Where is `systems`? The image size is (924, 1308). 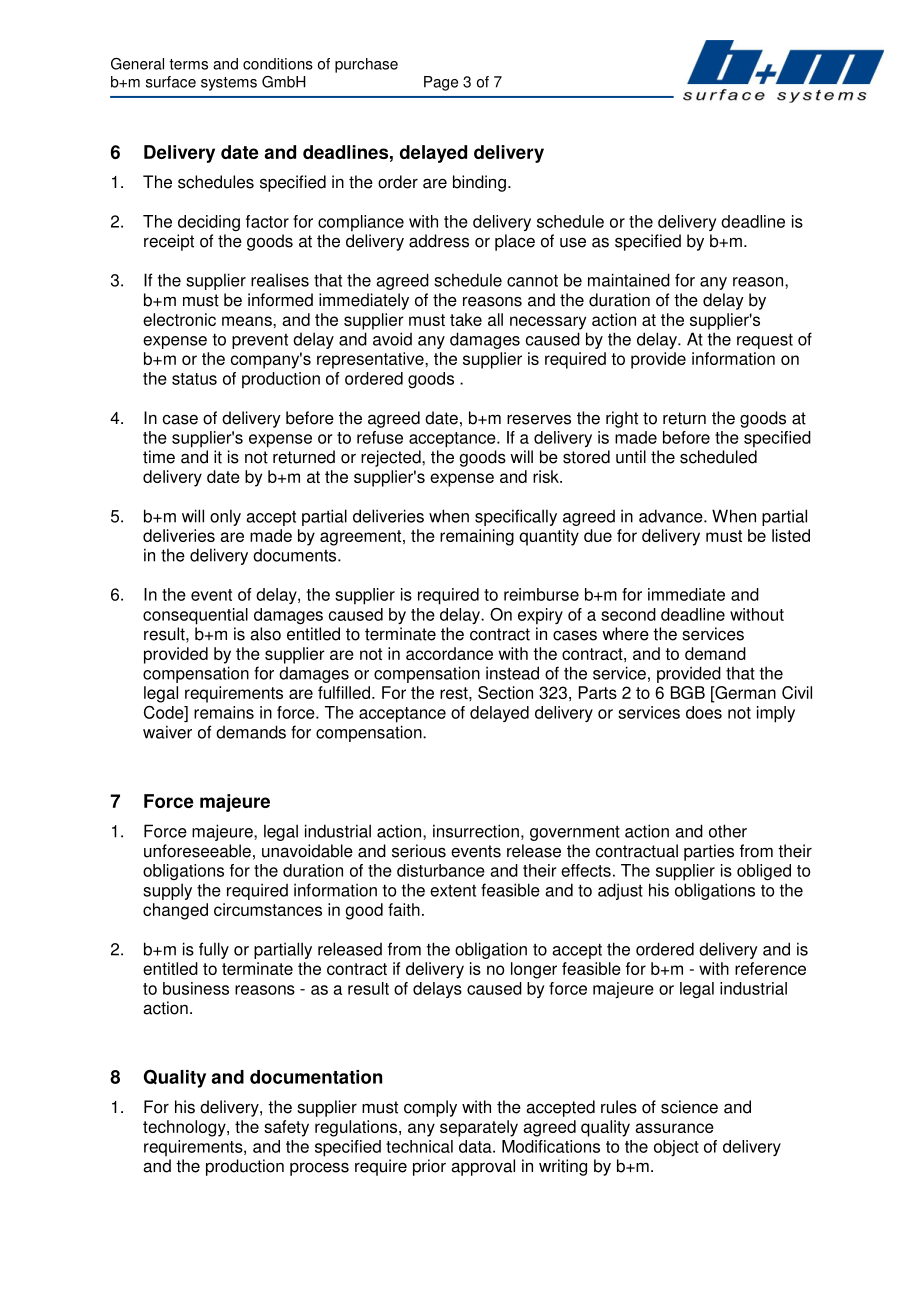 systems is located at coordinates (229, 84).
